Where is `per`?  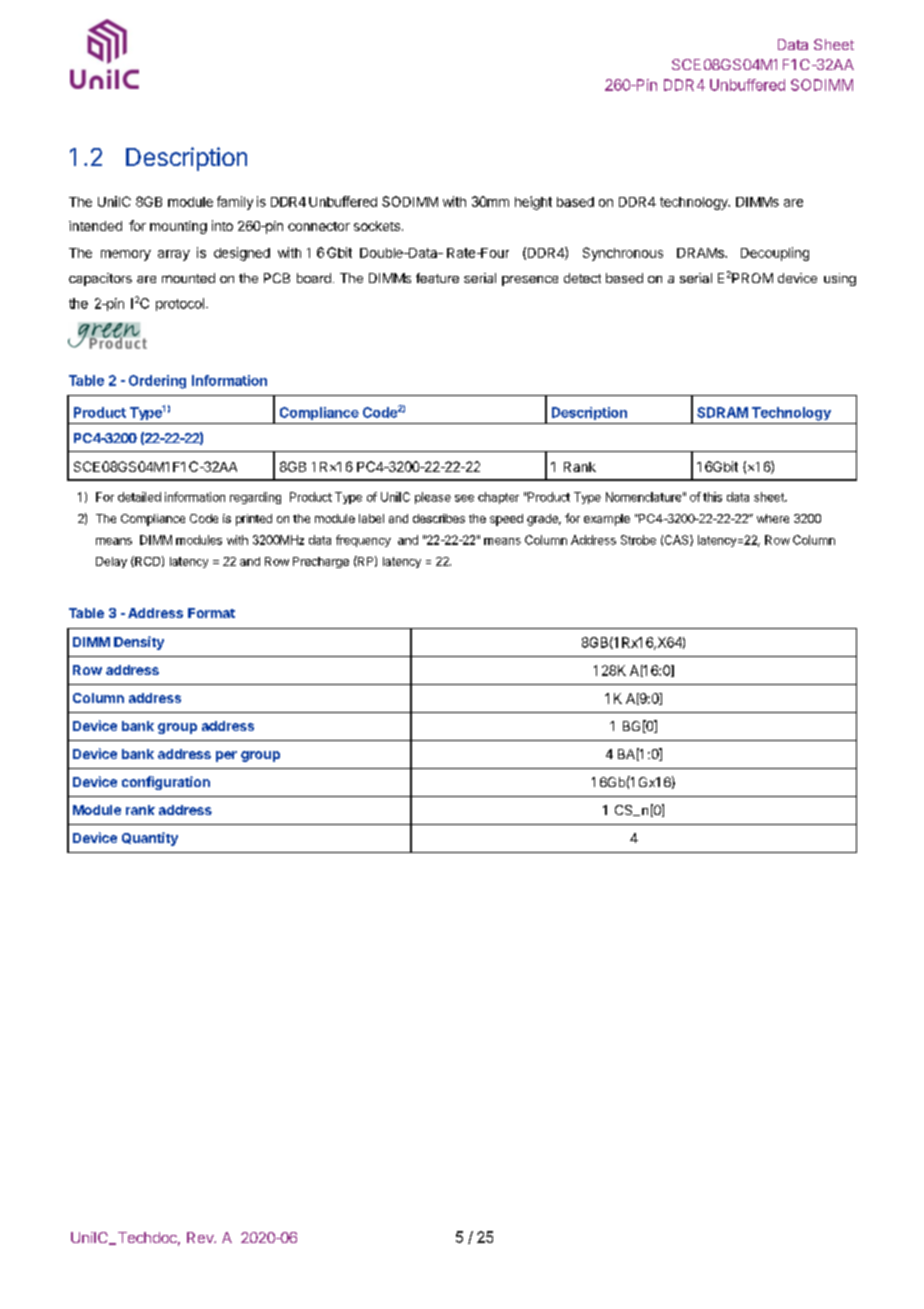
per is located at coordinates (226, 756).
